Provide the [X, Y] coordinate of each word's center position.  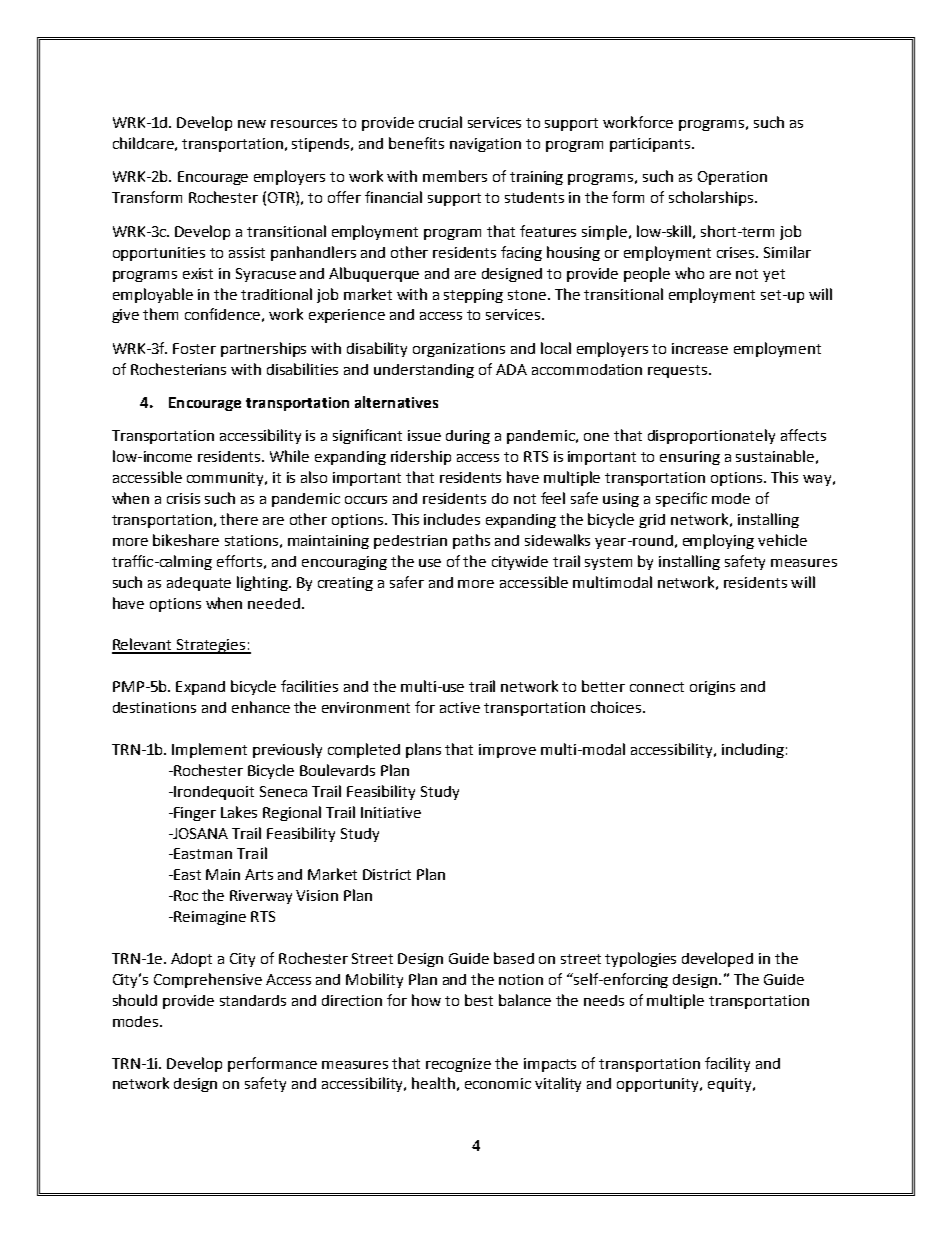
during [468, 437]
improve [507, 751]
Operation [732, 178]
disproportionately [711, 436]
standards [253, 1000]
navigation [485, 145]
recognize [458, 1065]
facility [727, 1064]
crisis [183, 498]
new [252, 124]
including [753, 750]
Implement [209, 750]
